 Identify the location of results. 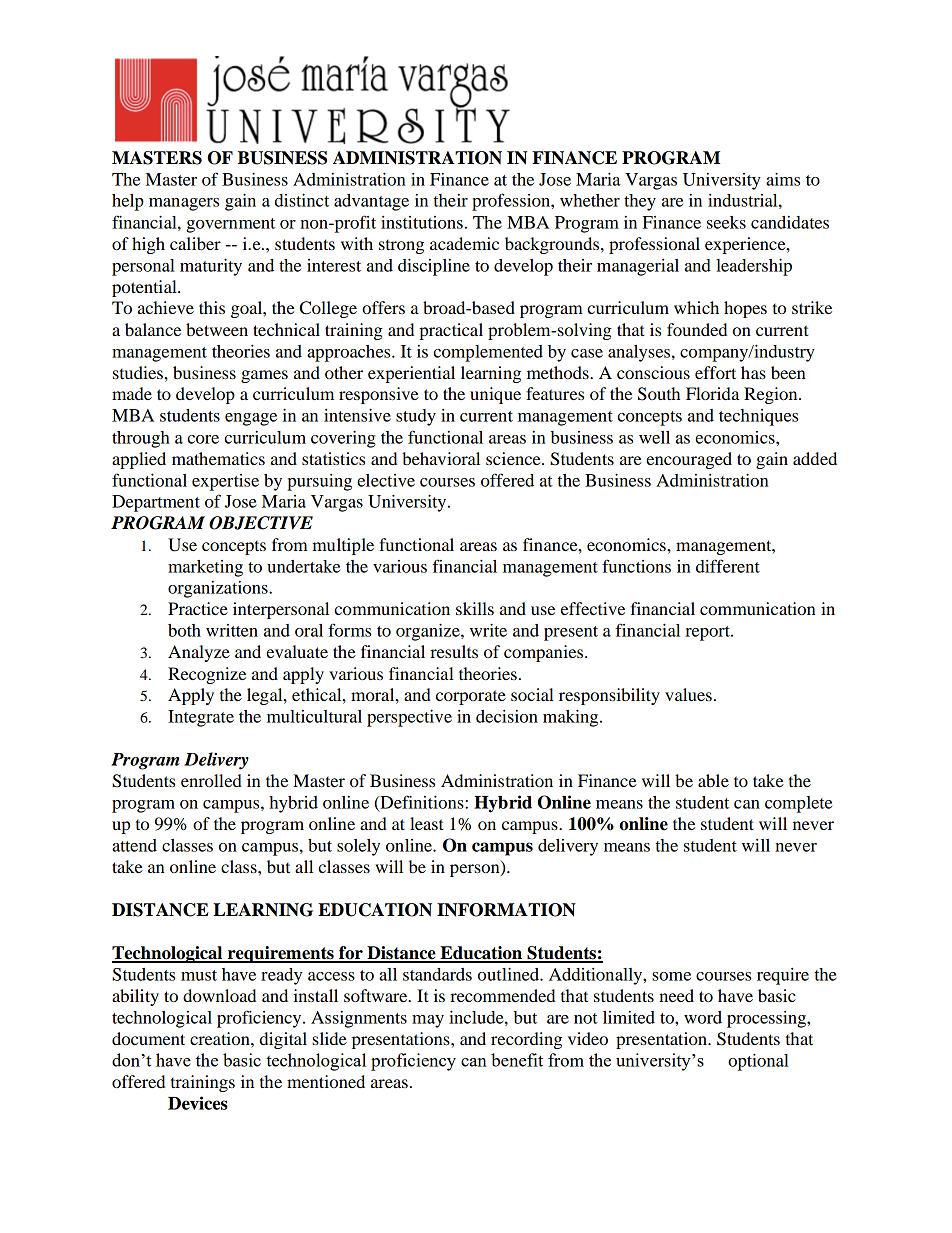
(454, 651).
